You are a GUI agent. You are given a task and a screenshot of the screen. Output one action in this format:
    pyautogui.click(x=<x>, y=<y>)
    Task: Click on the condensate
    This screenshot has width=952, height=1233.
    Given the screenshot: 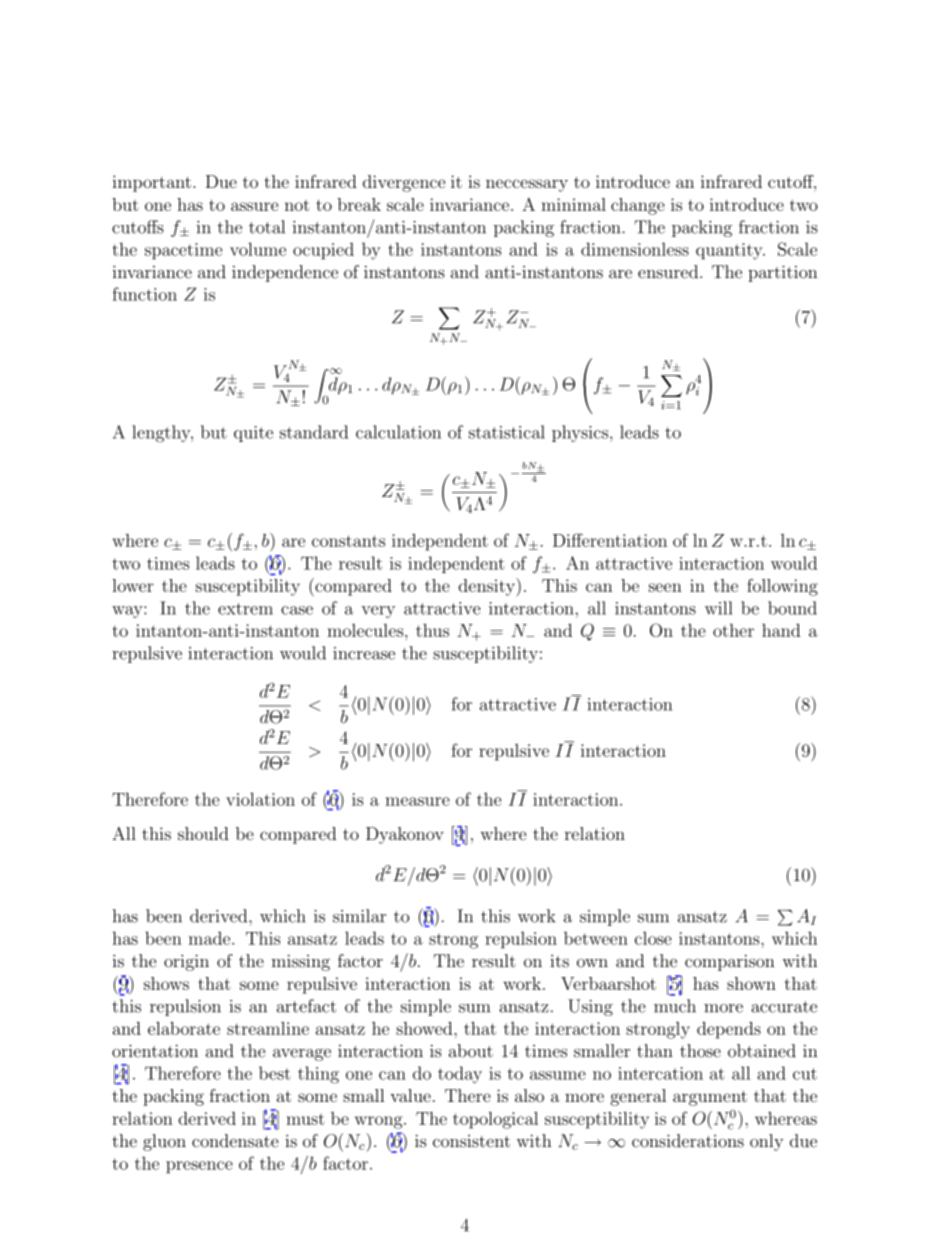 What is the action you would take?
    pyautogui.click(x=235, y=1141)
